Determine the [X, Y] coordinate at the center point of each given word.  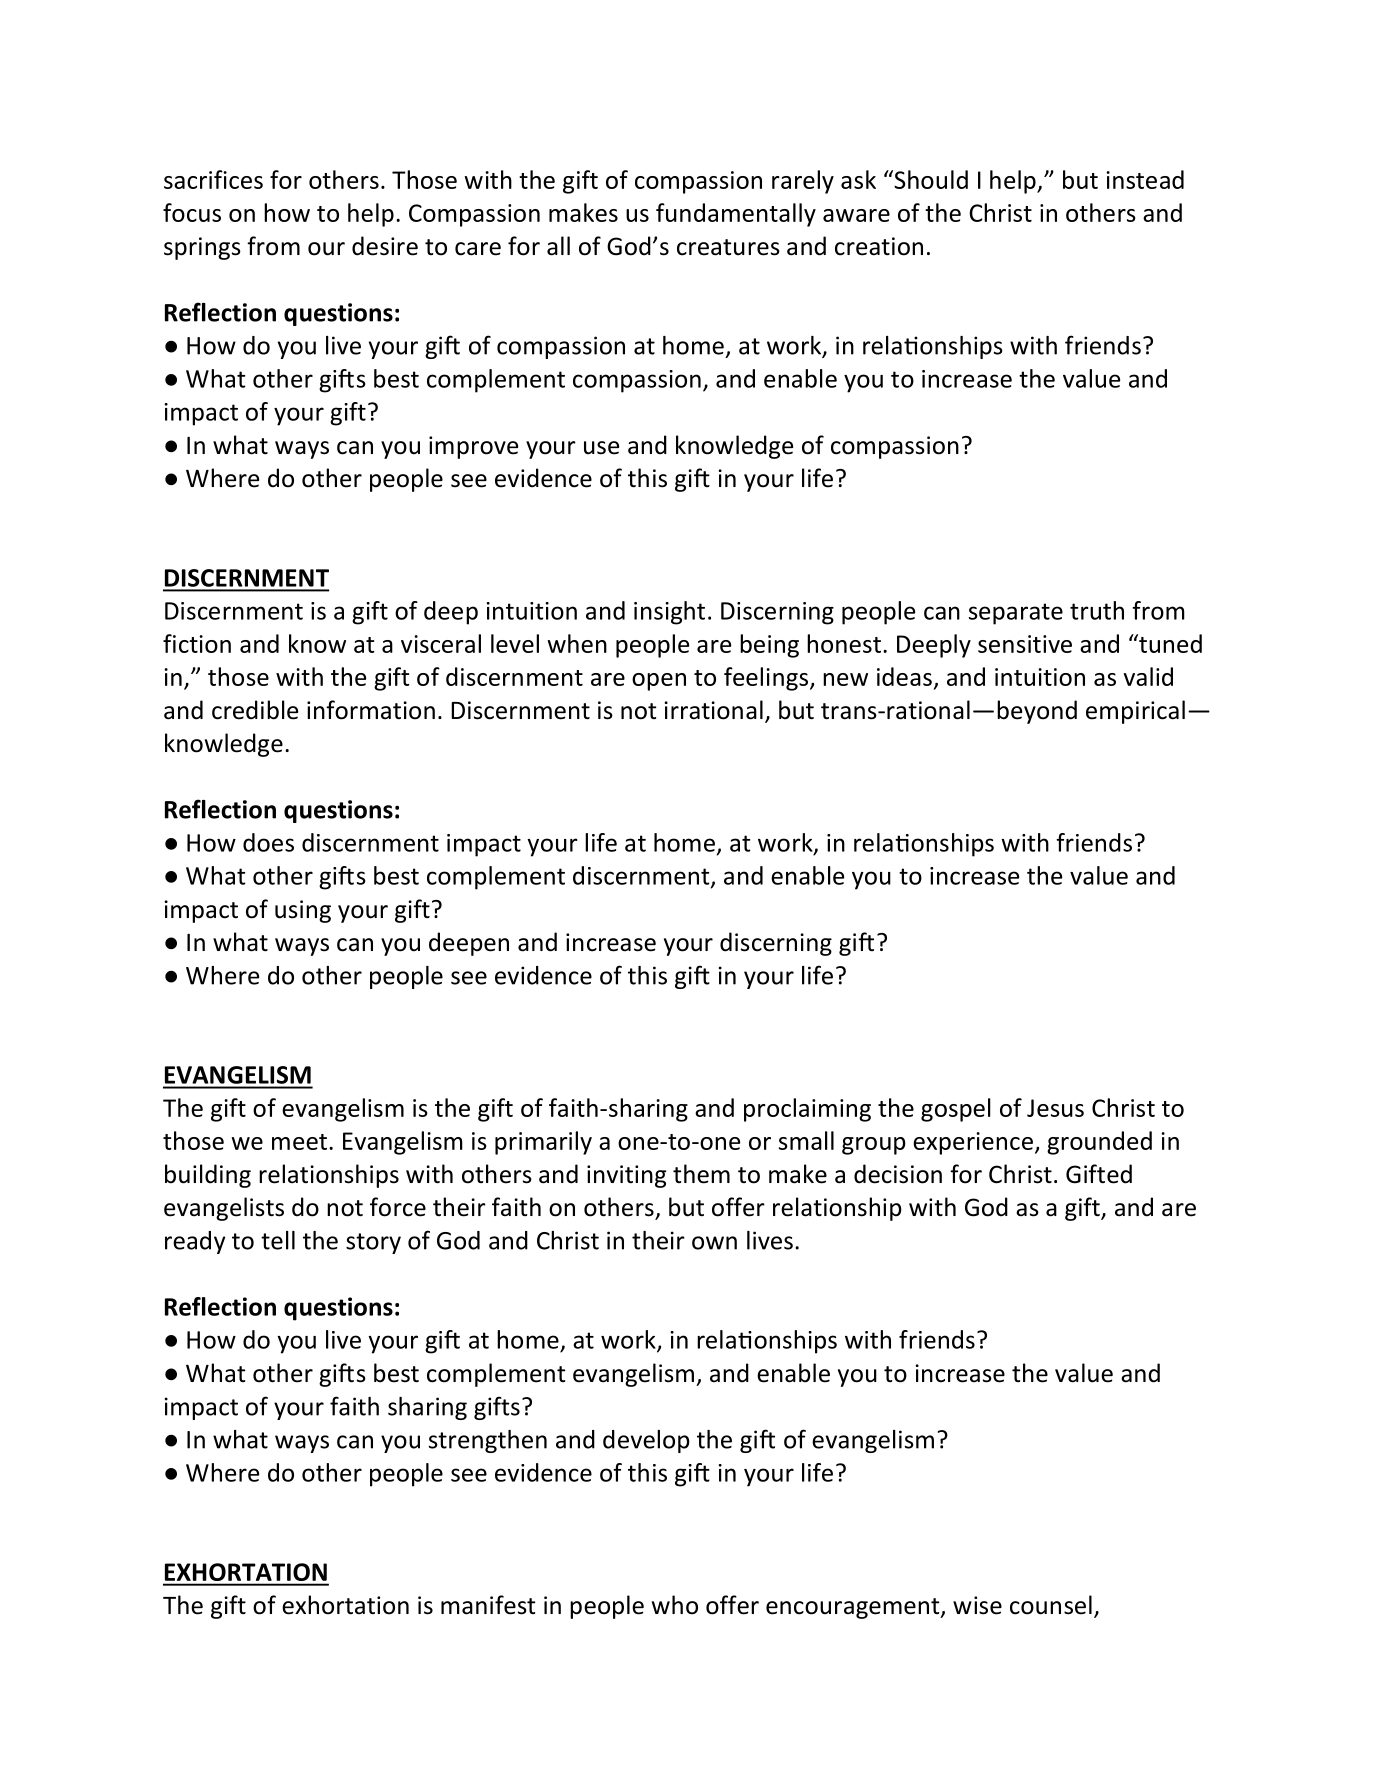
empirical [1135, 712]
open [659, 682]
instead [1145, 179]
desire [385, 246]
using [303, 911]
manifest [488, 1605]
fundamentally [736, 215]
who [675, 1605]
